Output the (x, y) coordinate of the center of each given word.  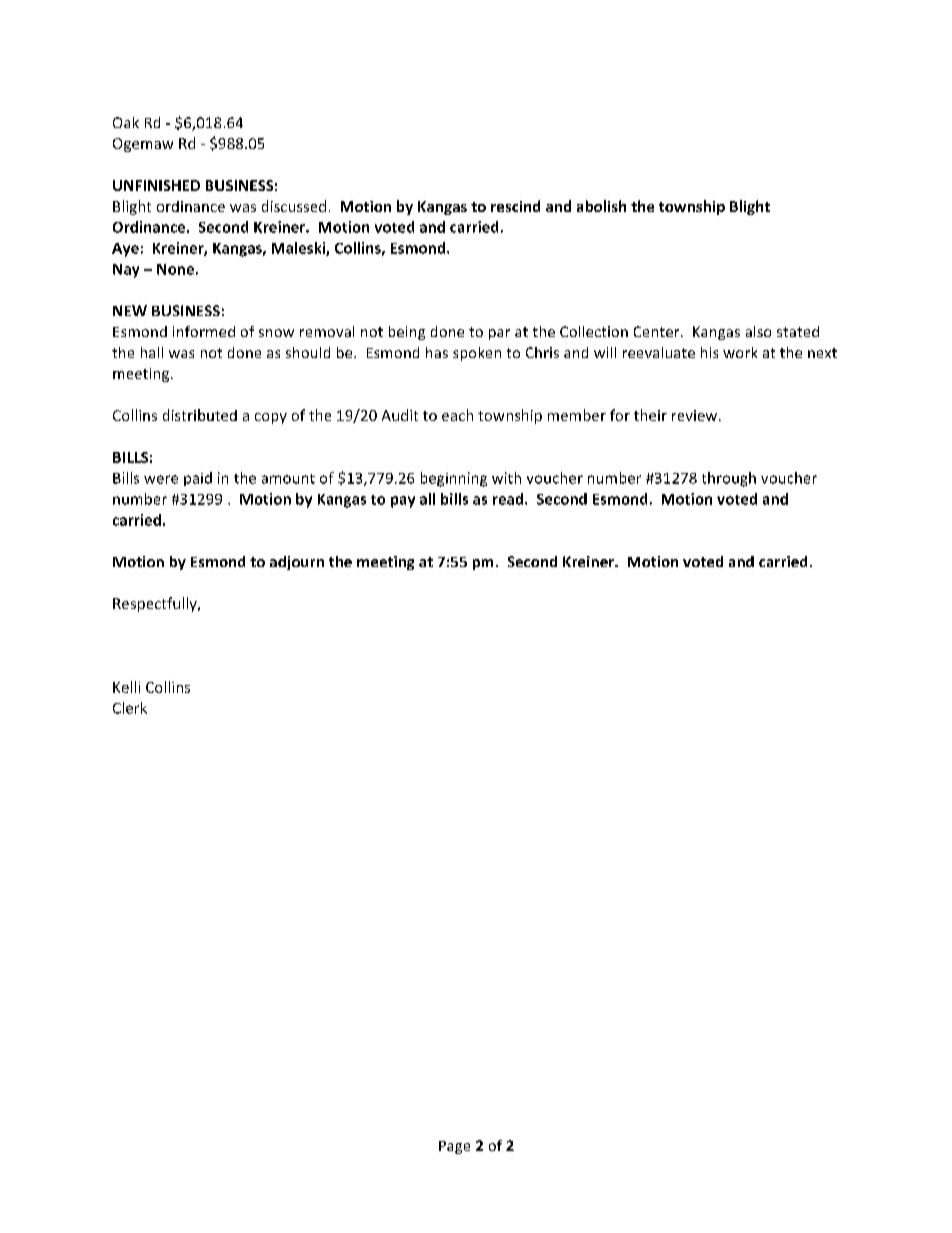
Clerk (130, 708)
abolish (601, 206)
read (509, 499)
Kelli (126, 687)
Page (454, 1147)
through (729, 479)
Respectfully (156, 604)
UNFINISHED (156, 185)
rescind (515, 206)
